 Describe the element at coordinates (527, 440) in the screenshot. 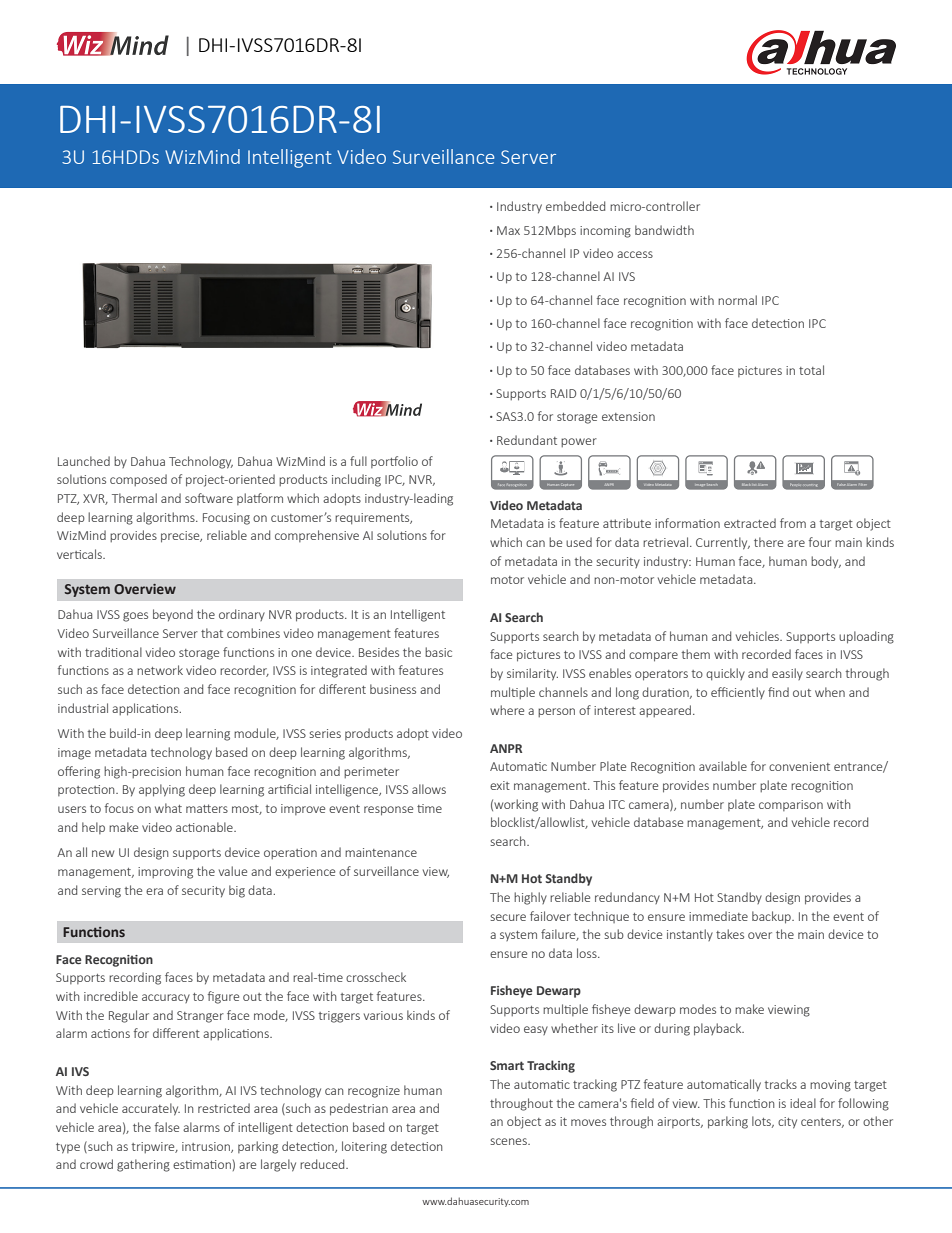

I see `Redundant` at that location.
